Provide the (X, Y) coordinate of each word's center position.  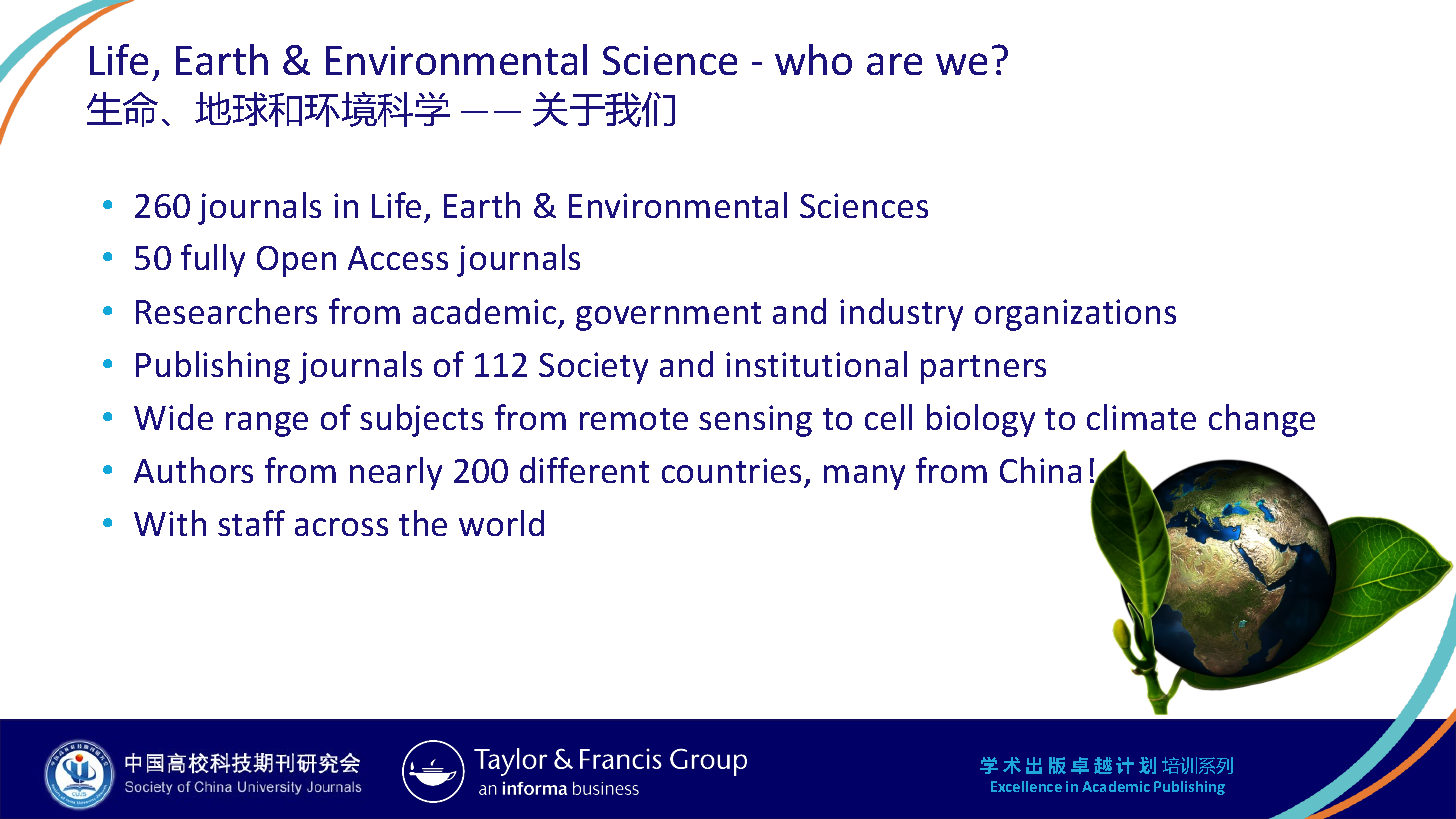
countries (731, 470)
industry (901, 314)
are (894, 64)
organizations (1075, 315)
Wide (173, 417)
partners (983, 369)
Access (398, 258)
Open (296, 261)
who (813, 59)
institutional (816, 364)
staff (251, 523)
